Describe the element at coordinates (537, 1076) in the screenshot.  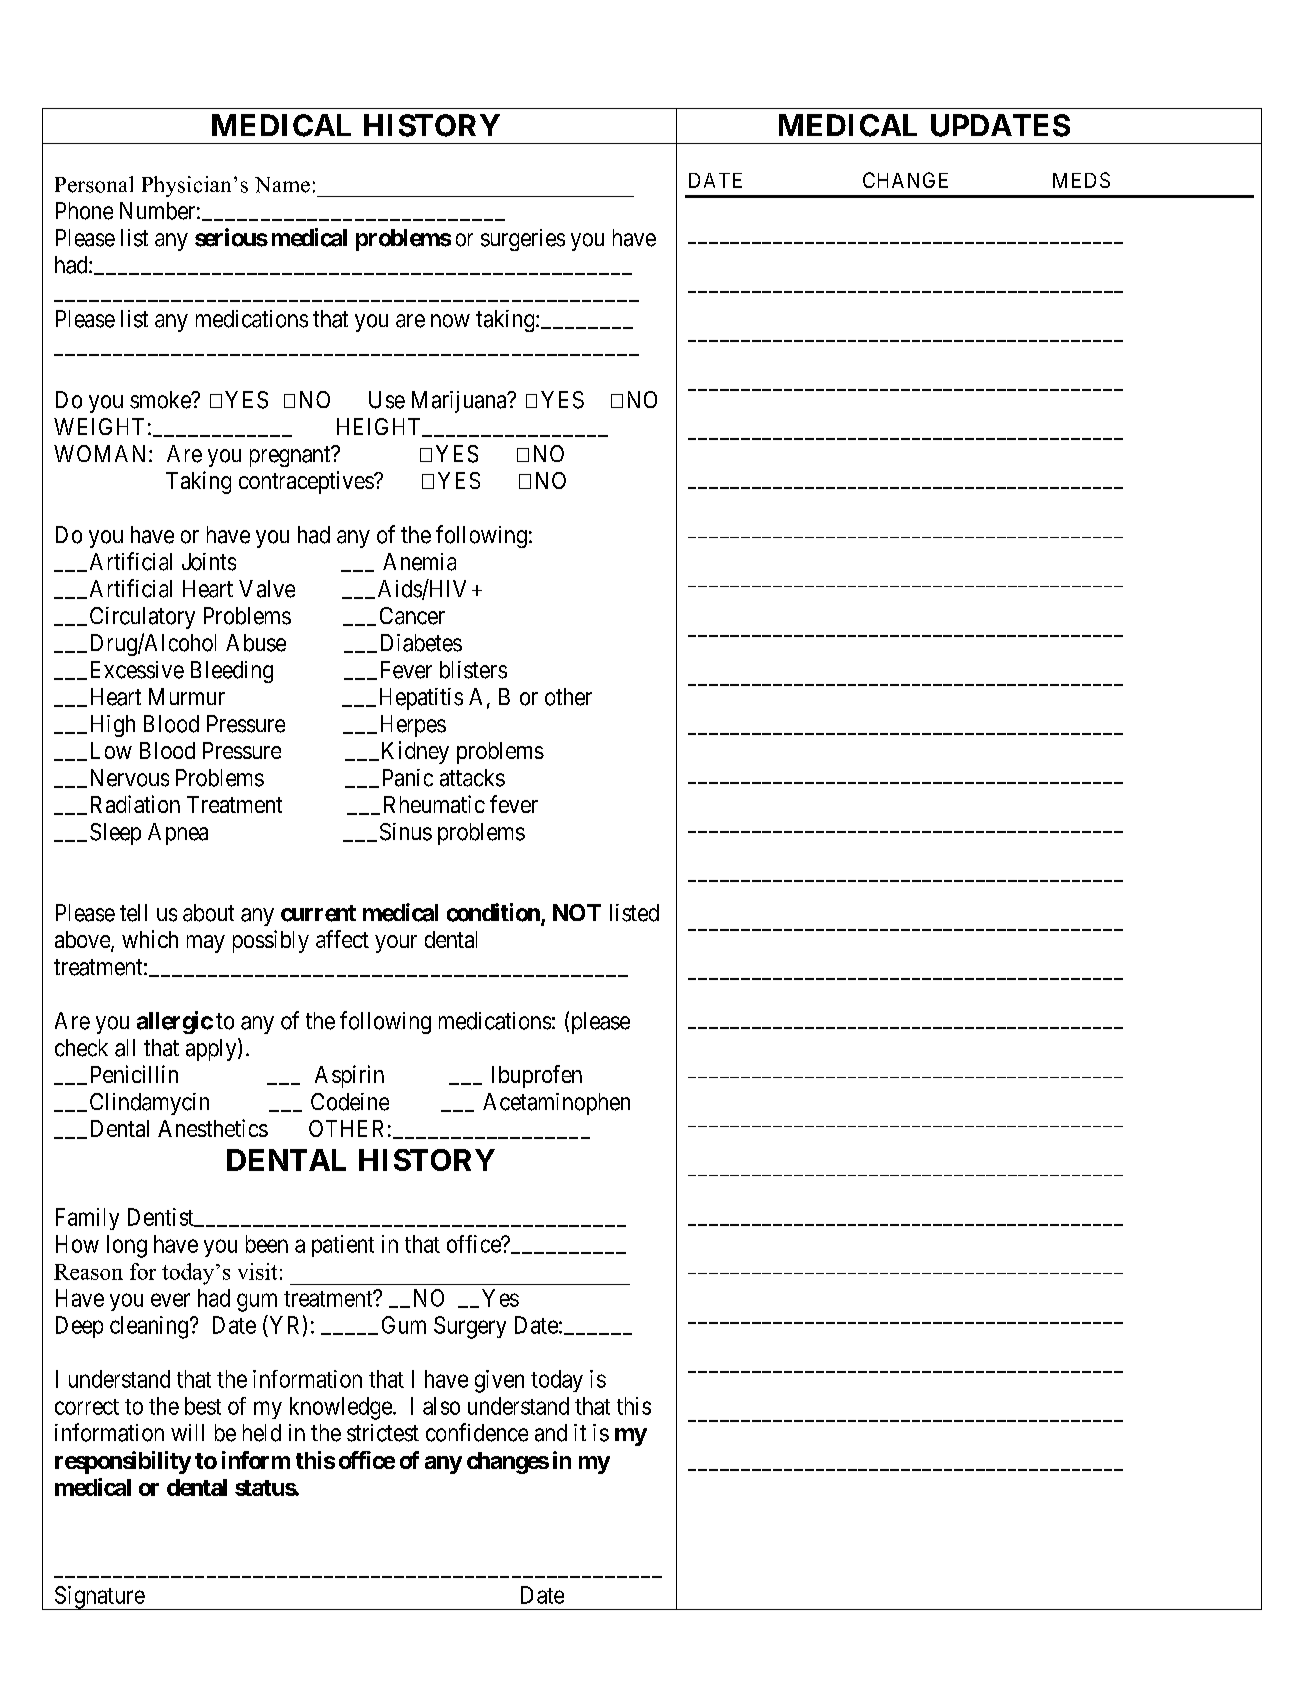
I see `Ibuprofen` at that location.
